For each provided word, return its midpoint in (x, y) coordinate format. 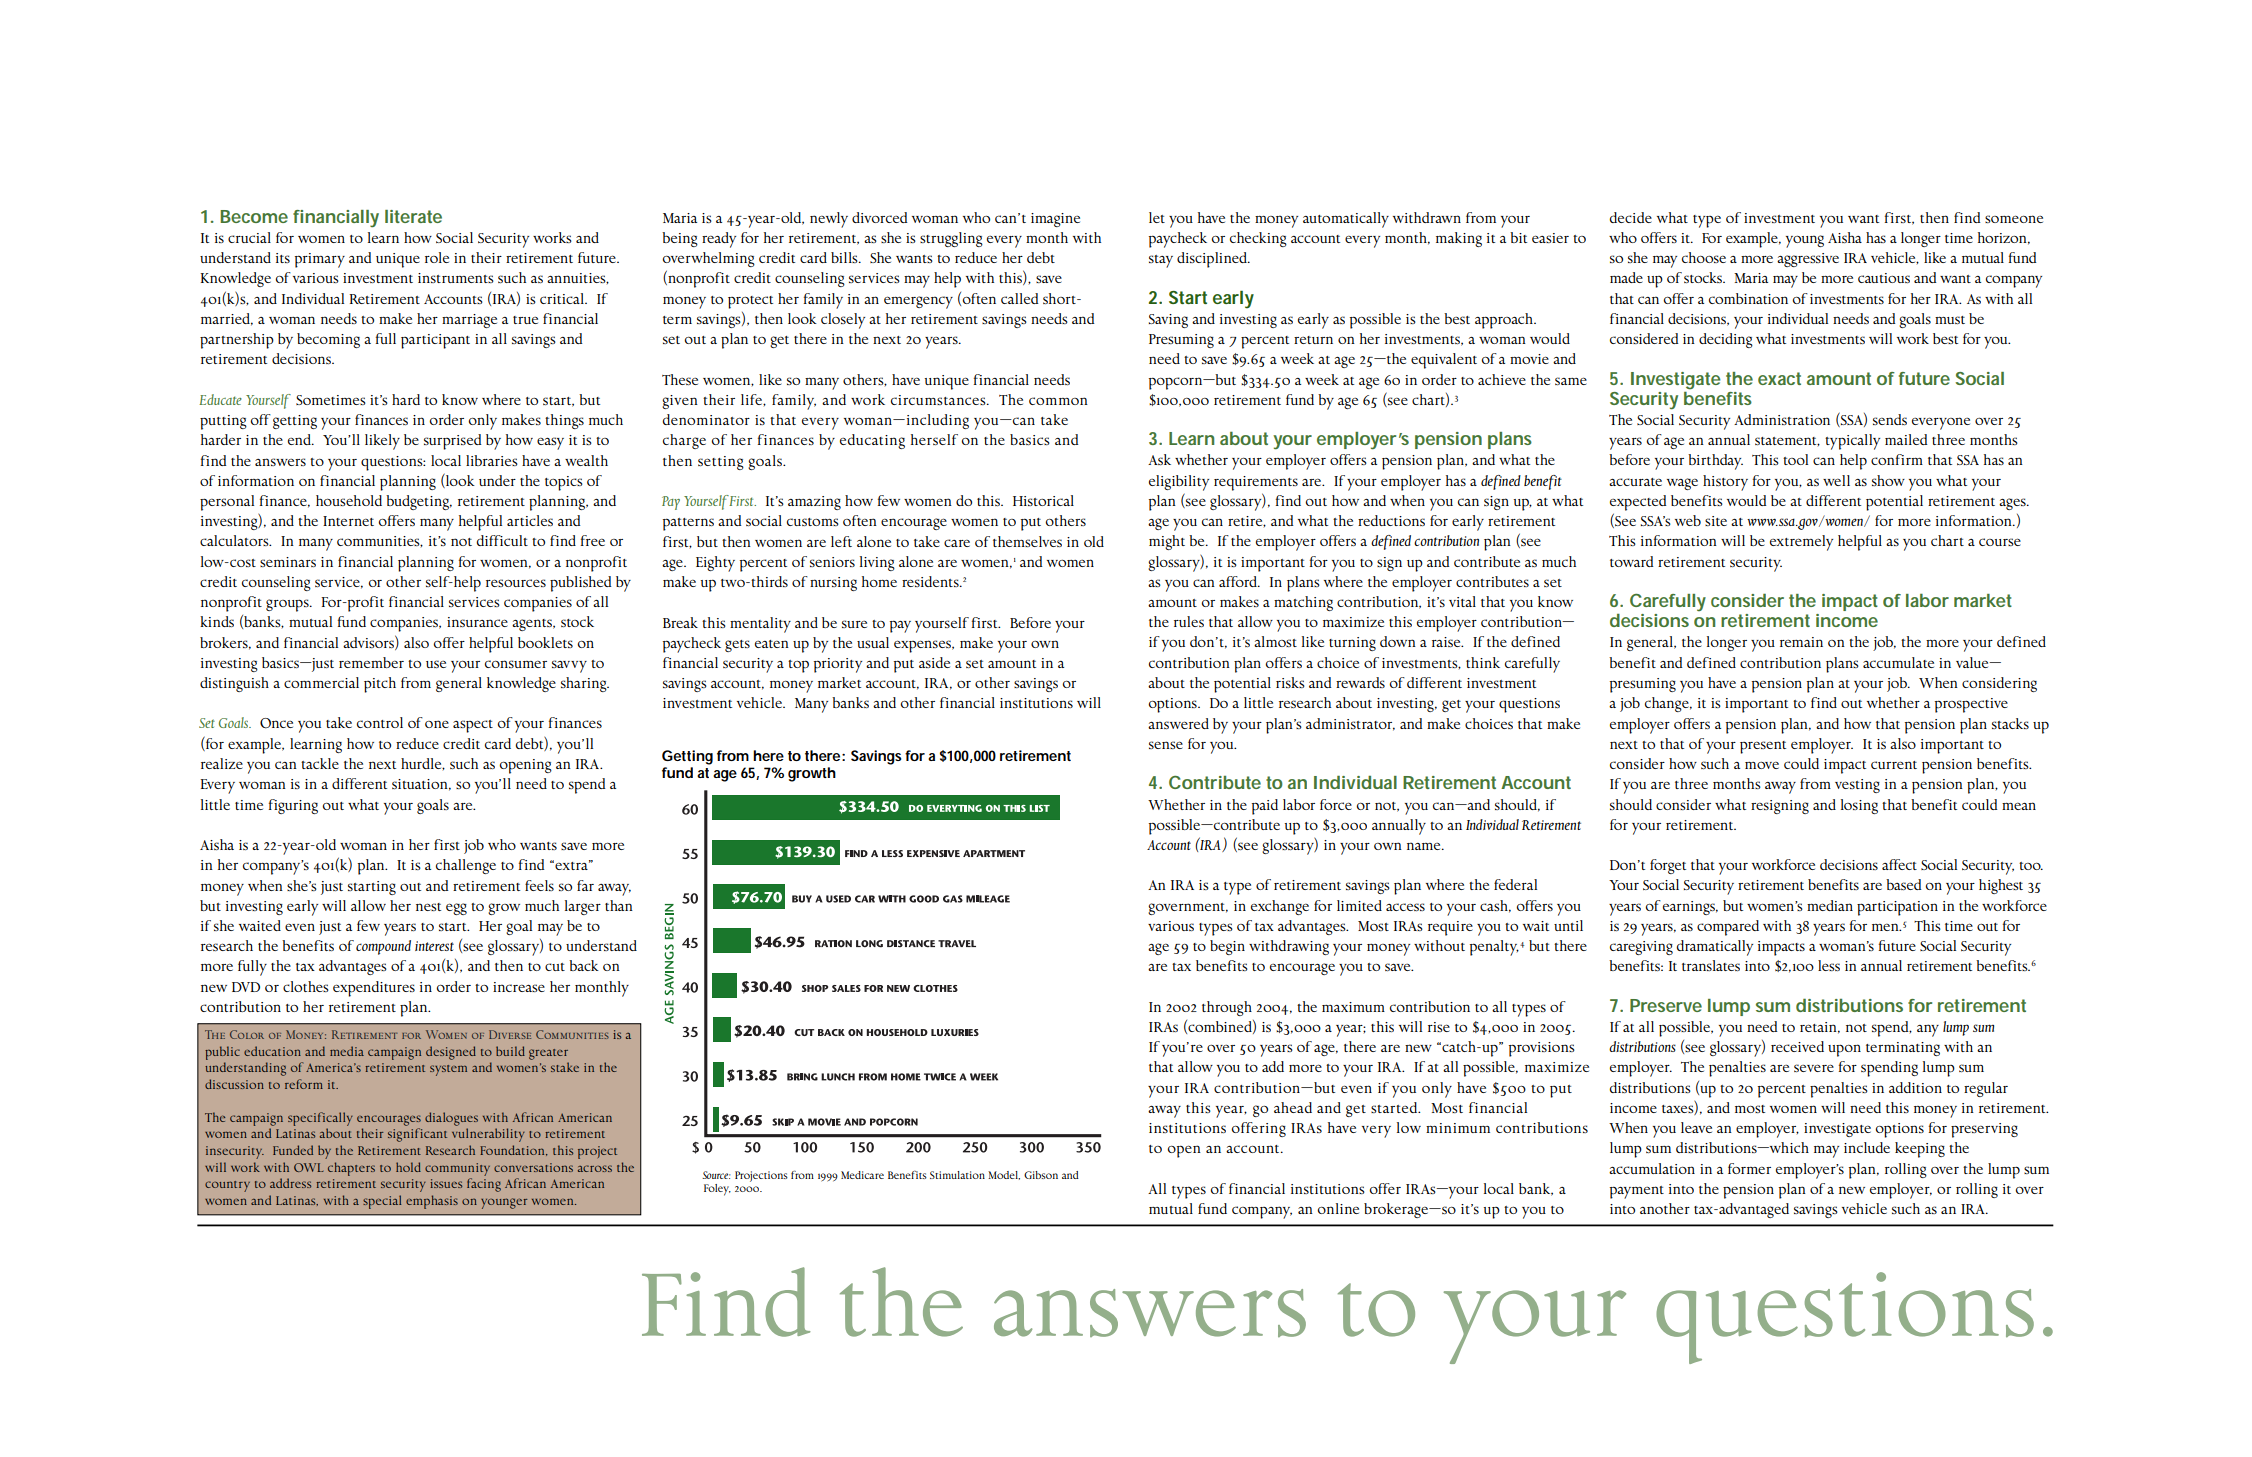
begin (1227, 947)
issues (446, 1183)
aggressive (1808, 260)
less (1829, 965)
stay (1161, 261)
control (380, 722)
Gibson (1041, 1175)
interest (434, 946)
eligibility (1179, 483)
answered (1178, 723)
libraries (492, 460)
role (437, 257)
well (1836, 480)
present (1763, 747)
